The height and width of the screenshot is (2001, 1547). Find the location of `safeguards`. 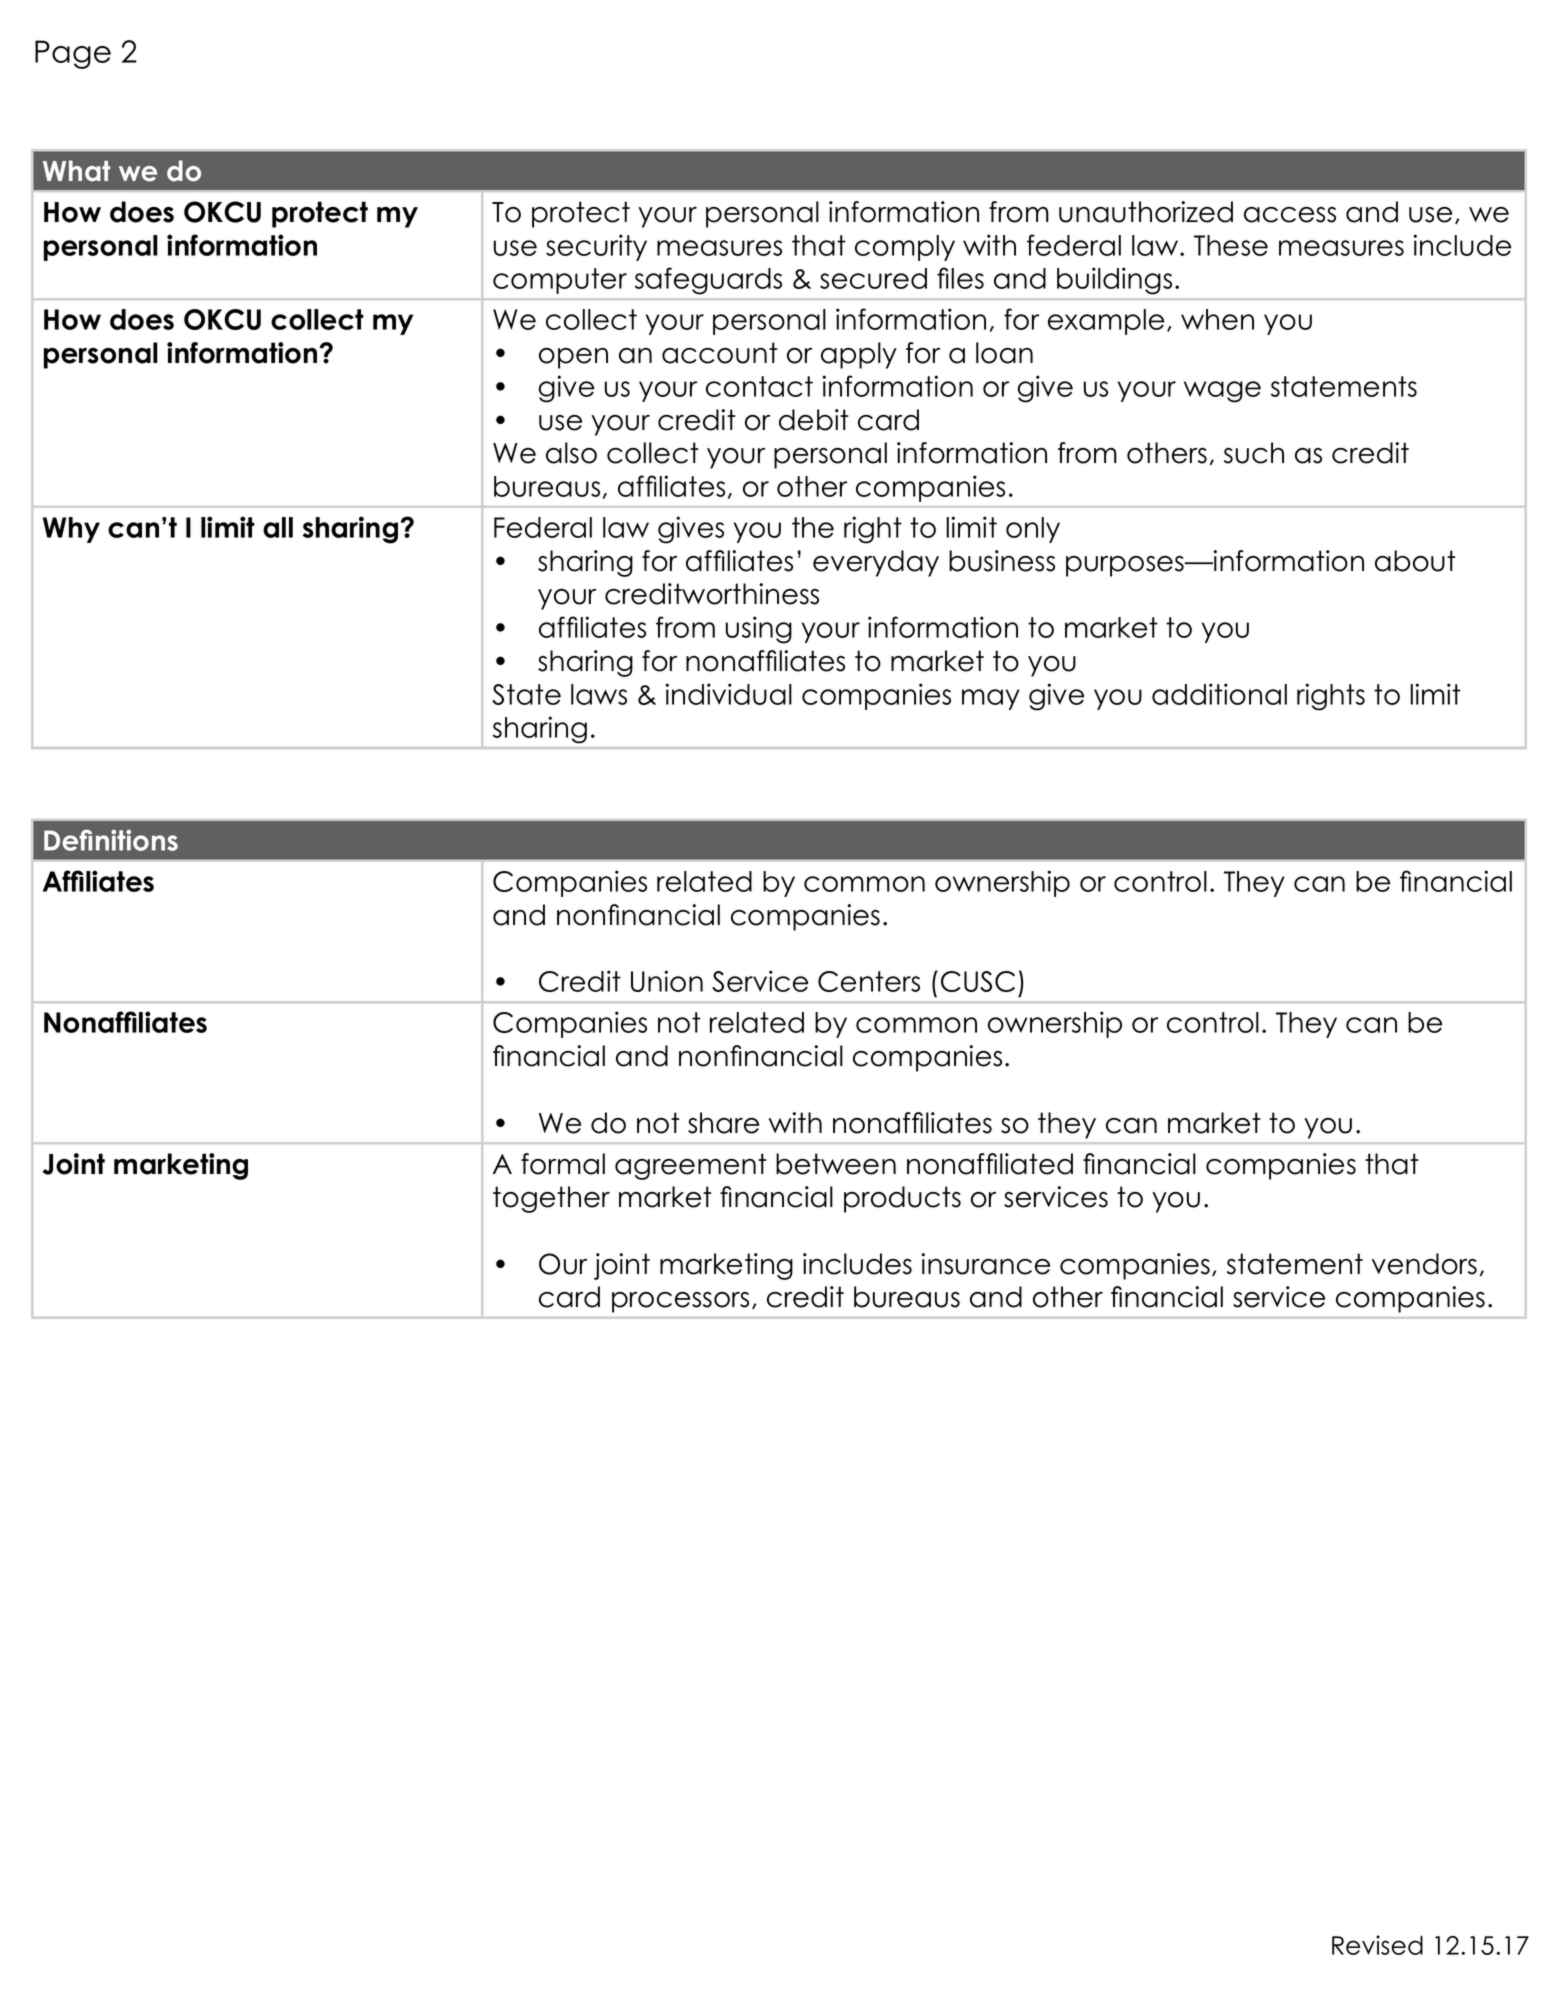

safeguards is located at coordinates (708, 281).
